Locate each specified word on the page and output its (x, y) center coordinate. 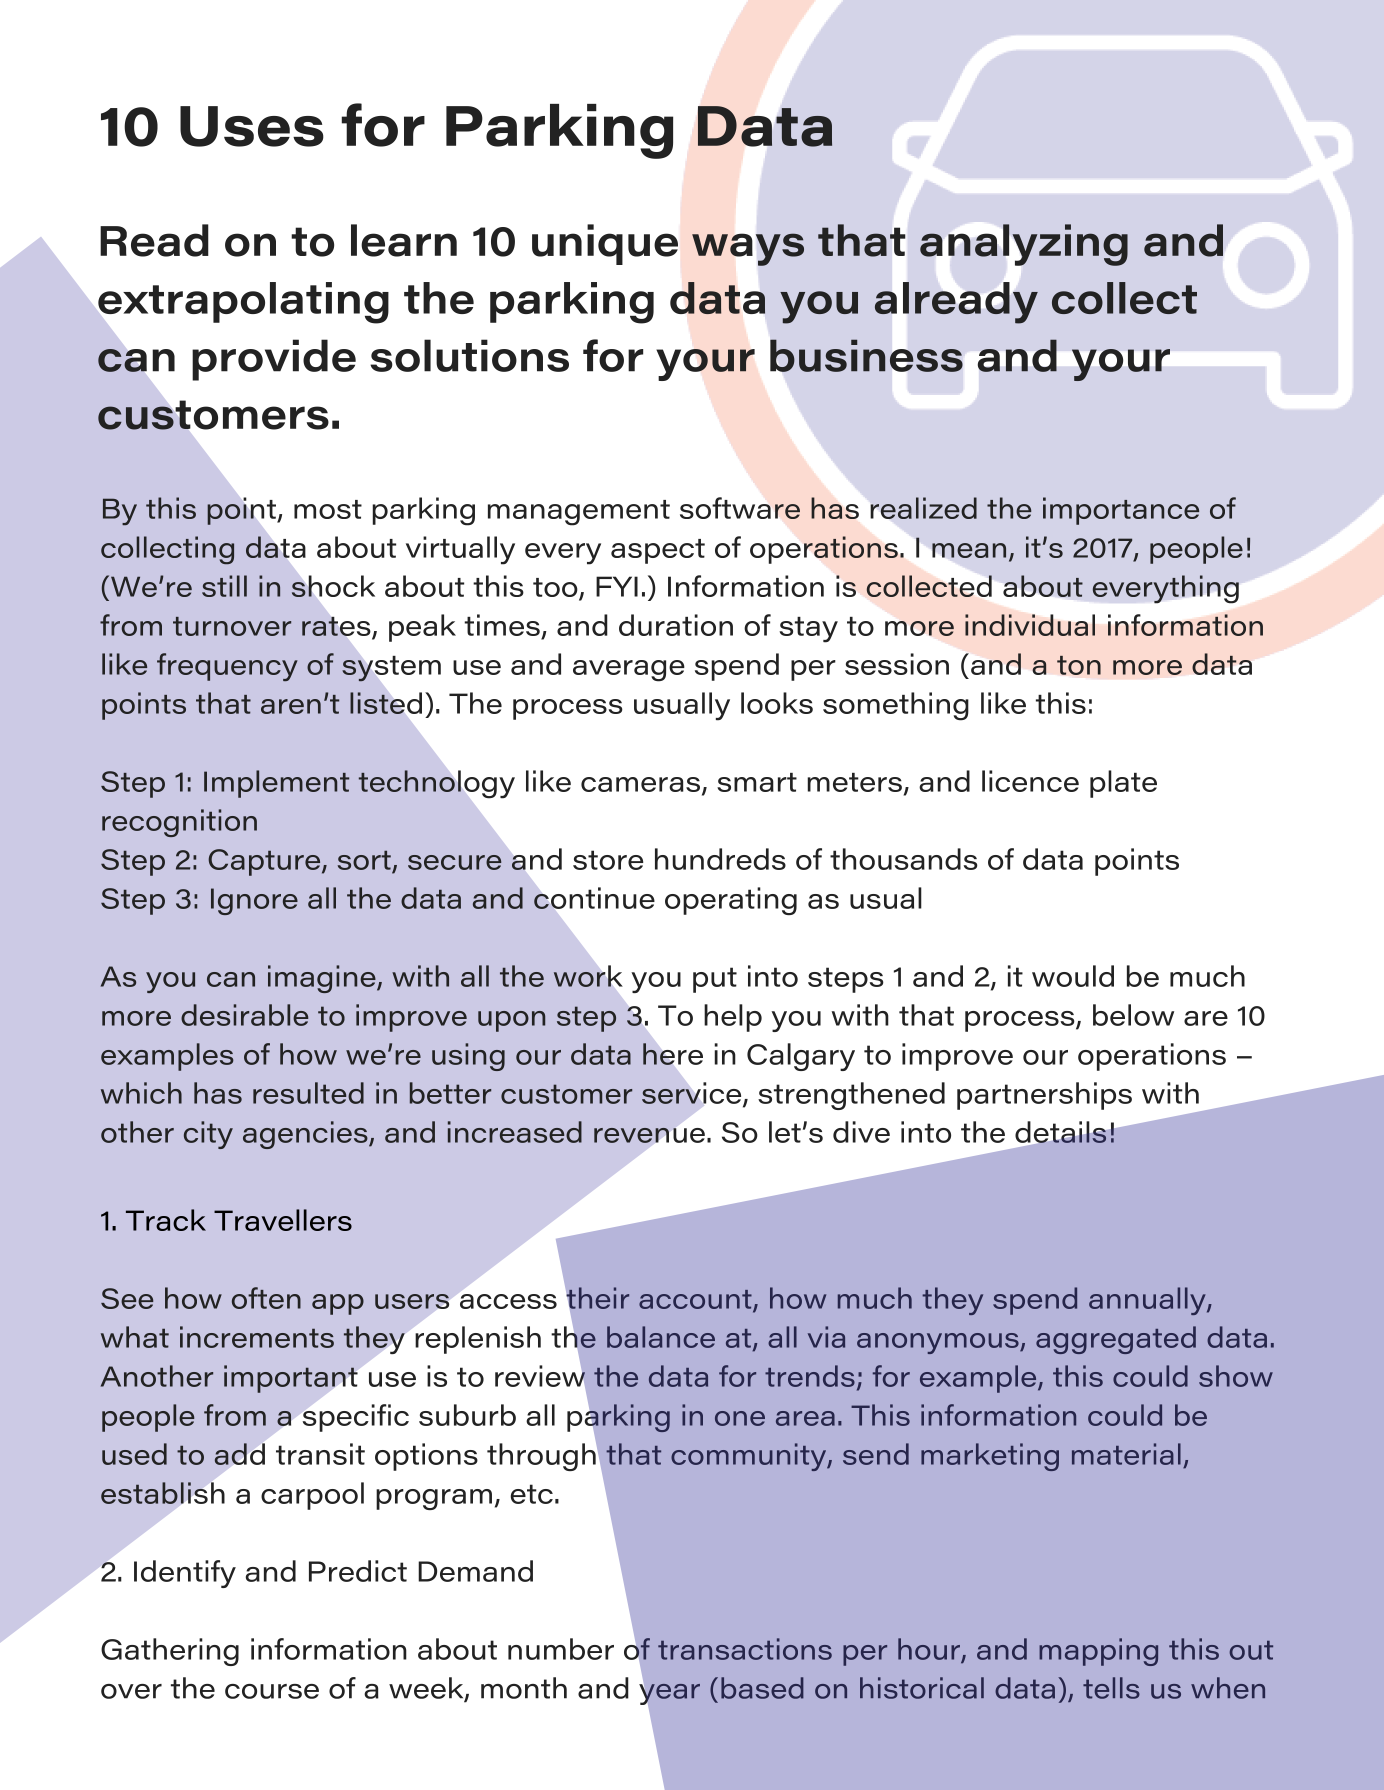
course (272, 1691)
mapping (1098, 1652)
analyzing (1024, 245)
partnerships (1044, 1096)
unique (605, 244)
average (629, 671)
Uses (252, 126)
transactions (745, 1649)
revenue (649, 1135)
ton (1079, 665)
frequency (227, 667)
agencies (306, 1135)
